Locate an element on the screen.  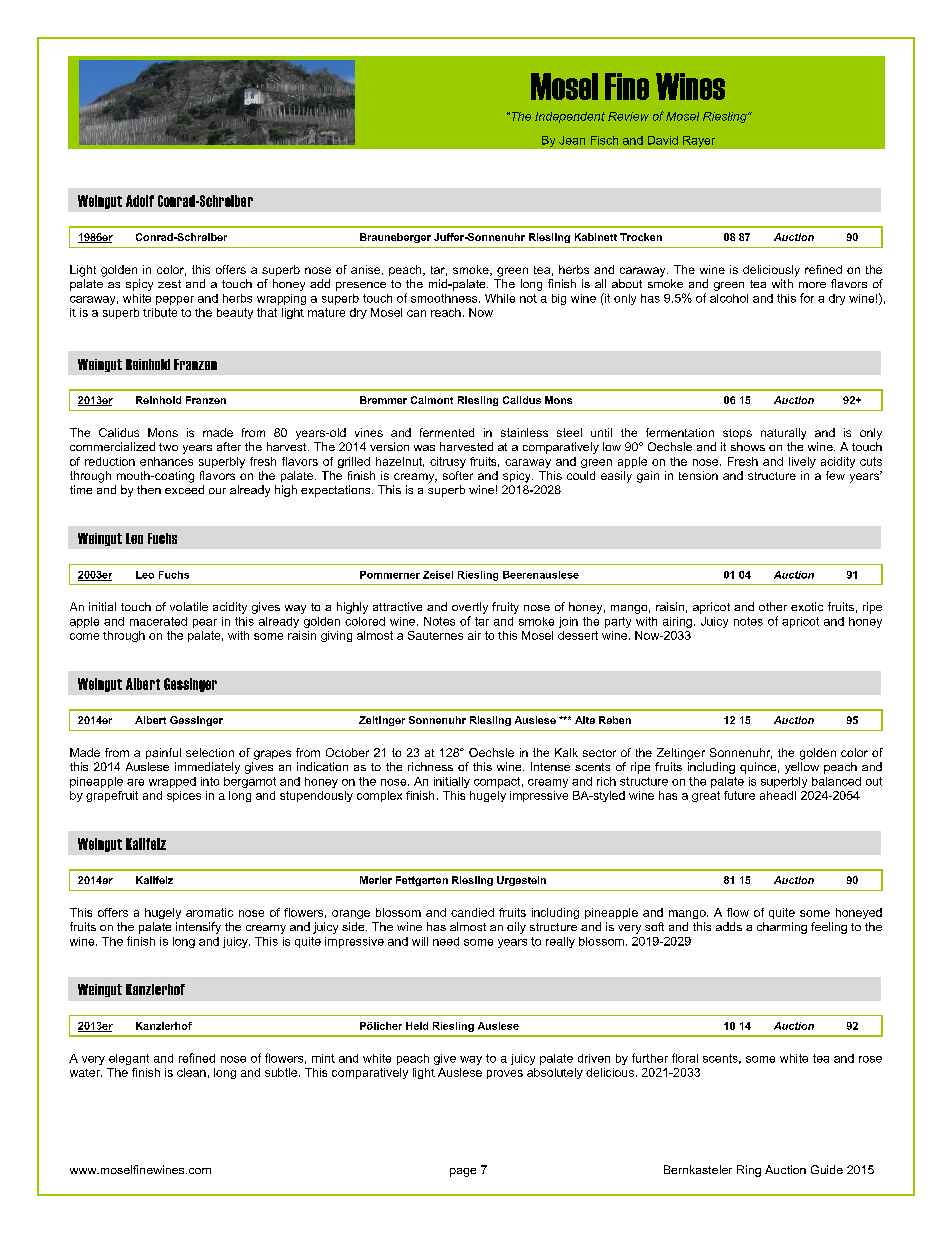
clean is located at coordinates (191, 1072).
